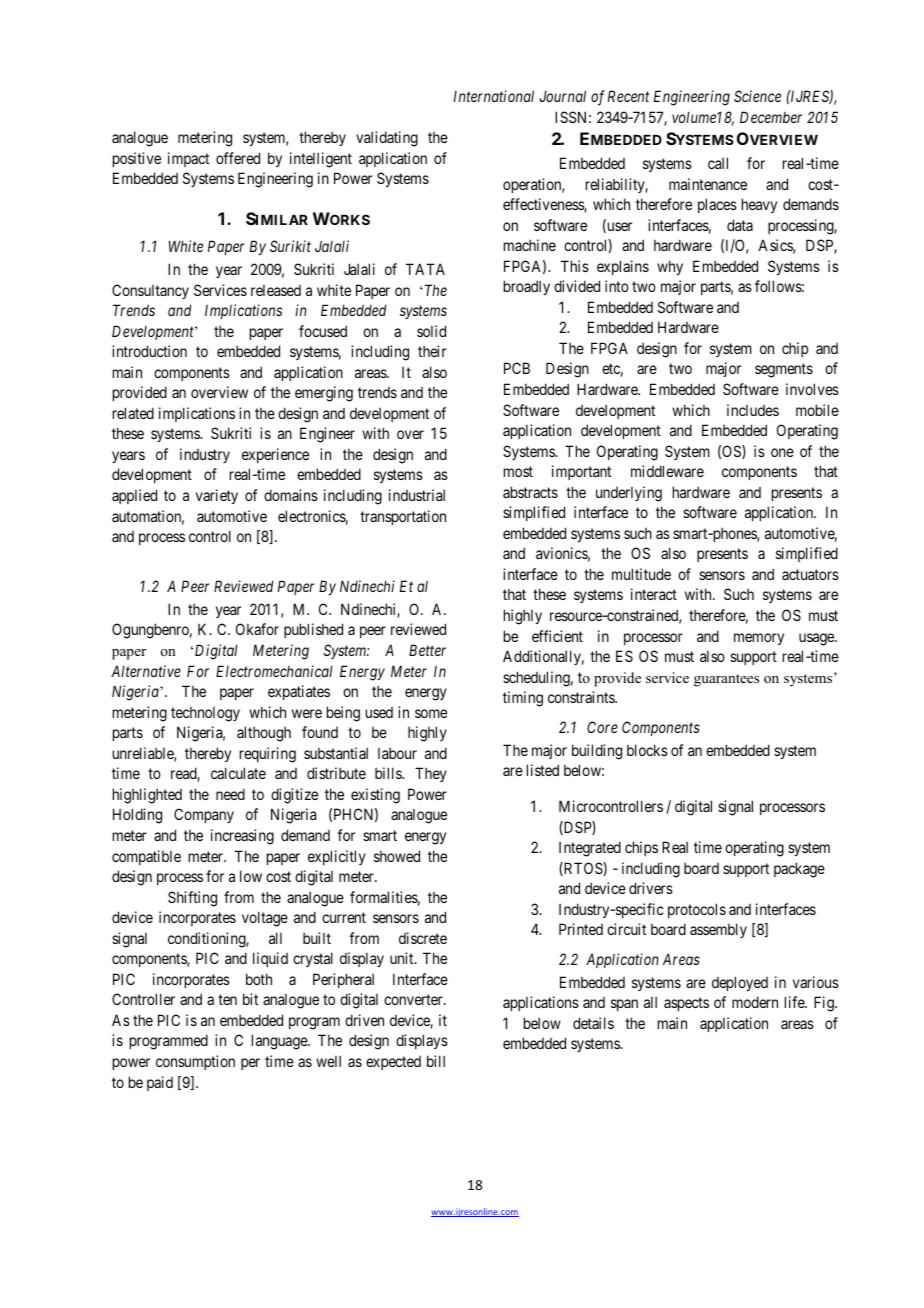  What do you see at coordinates (759, 639) in the screenshot?
I see `memory` at bounding box center [759, 639].
